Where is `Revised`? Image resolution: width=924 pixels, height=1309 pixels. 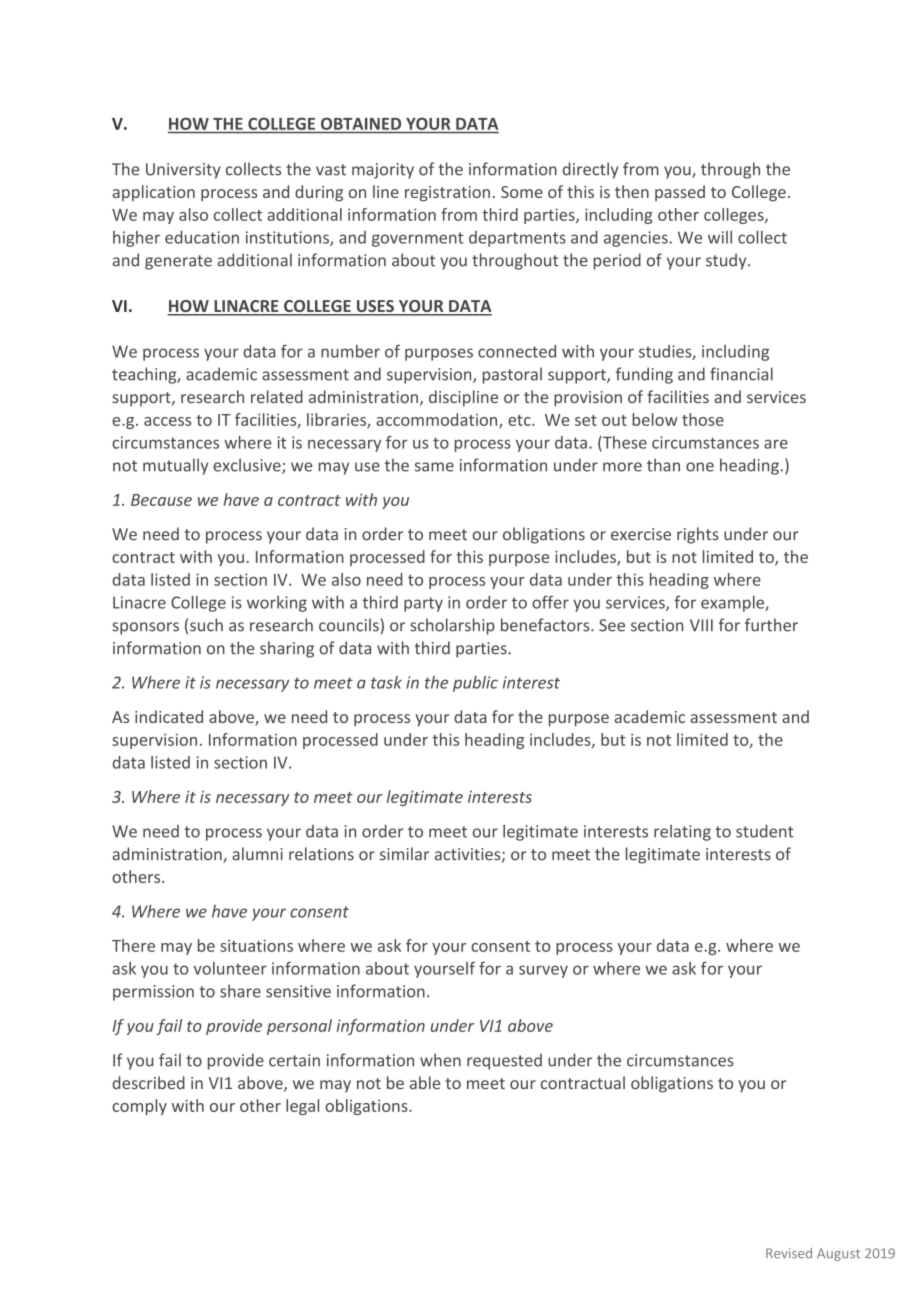
Revised is located at coordinates (789, 1253).
